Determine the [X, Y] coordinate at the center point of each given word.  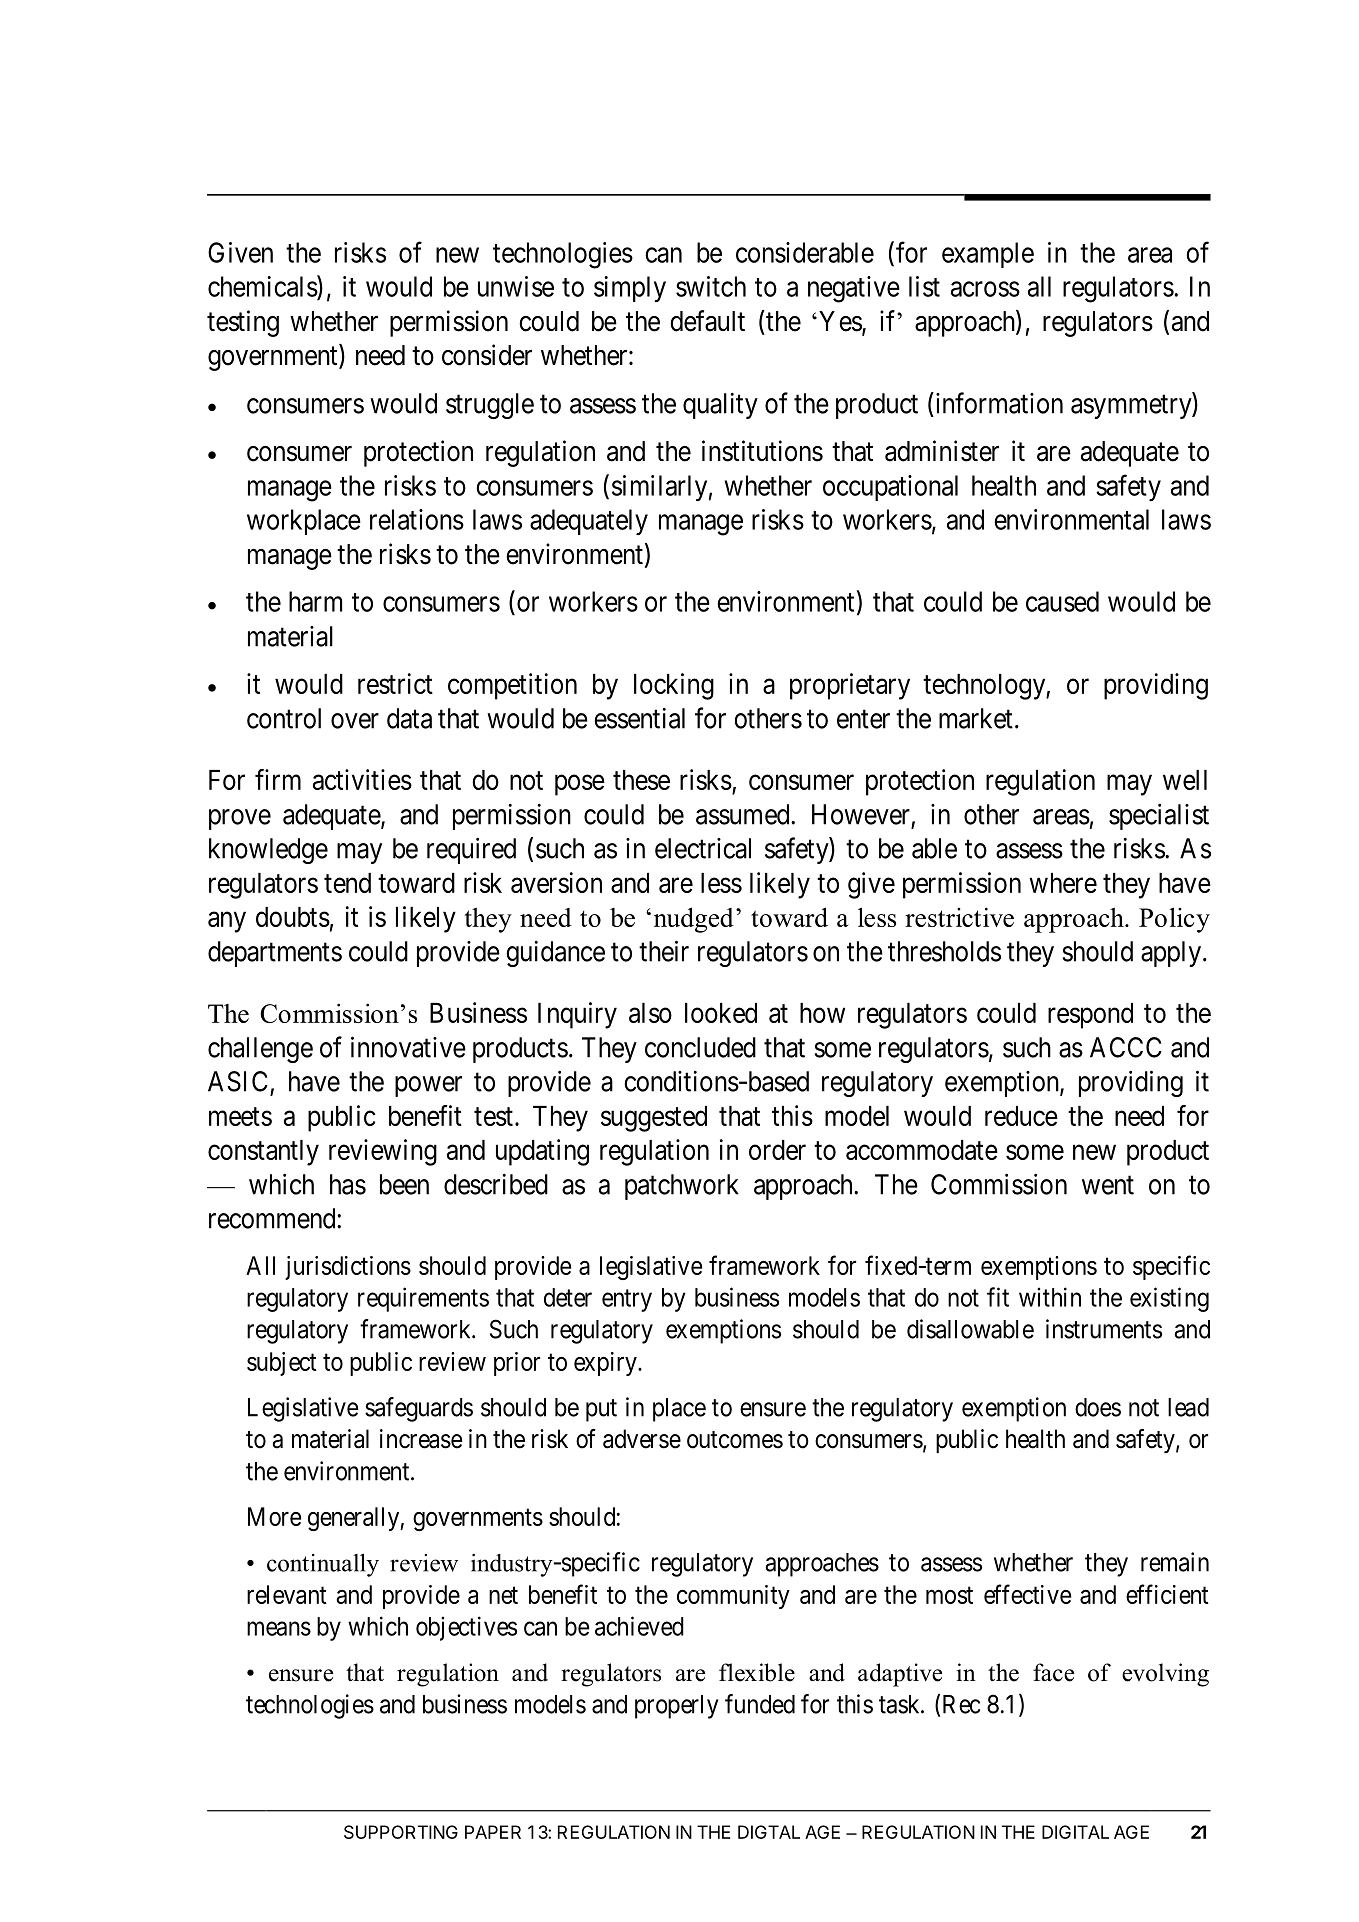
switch [711, 286]
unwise [516, 286]
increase [421, 1439]
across [985, 289]
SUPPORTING [401, 1832]
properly [677, 1707]
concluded [700, 1047]
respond [1090, 1016]
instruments [1104, 1329]
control [284, 718]
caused [1062, 601]
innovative [408, 1047]
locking [674, 686]
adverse [642, 1439]
